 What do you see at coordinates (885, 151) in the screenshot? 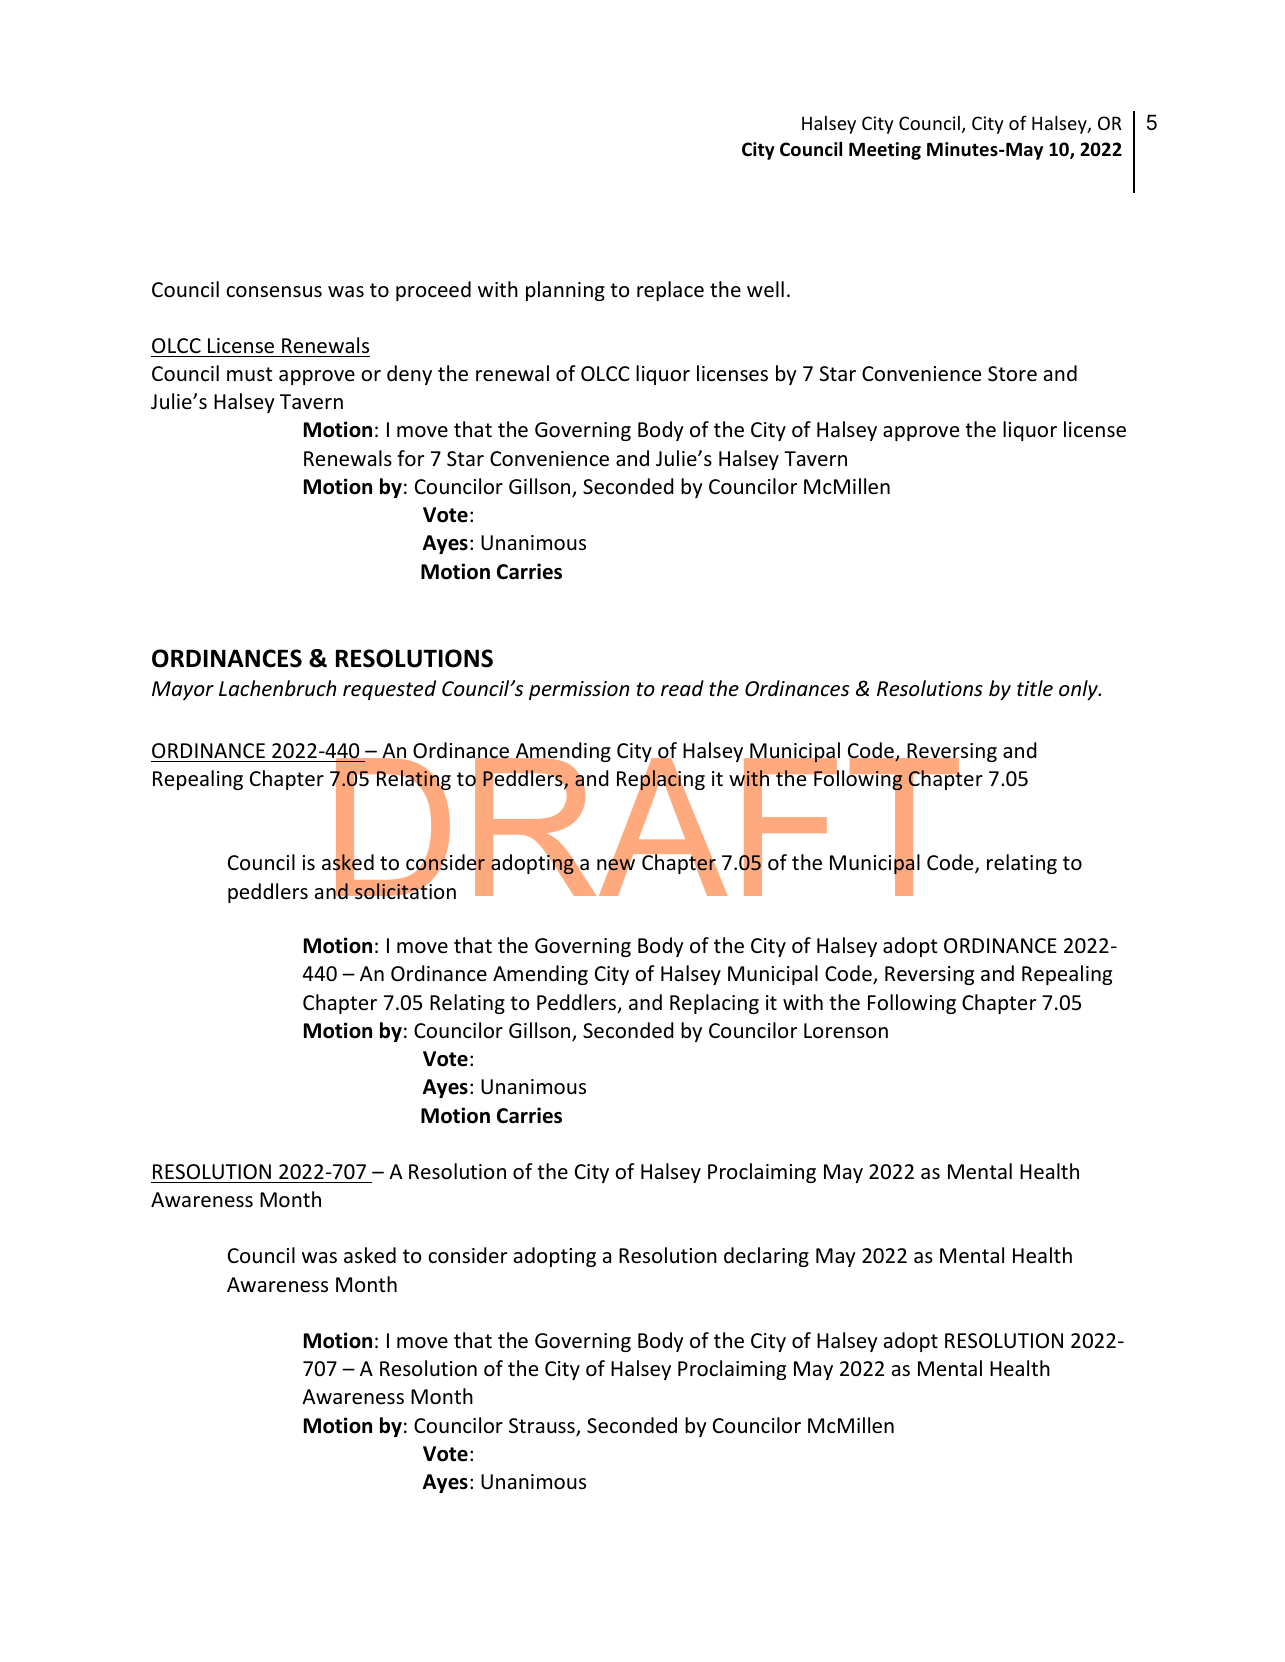
I see `Meeting` at bounding box center [885, 151].
